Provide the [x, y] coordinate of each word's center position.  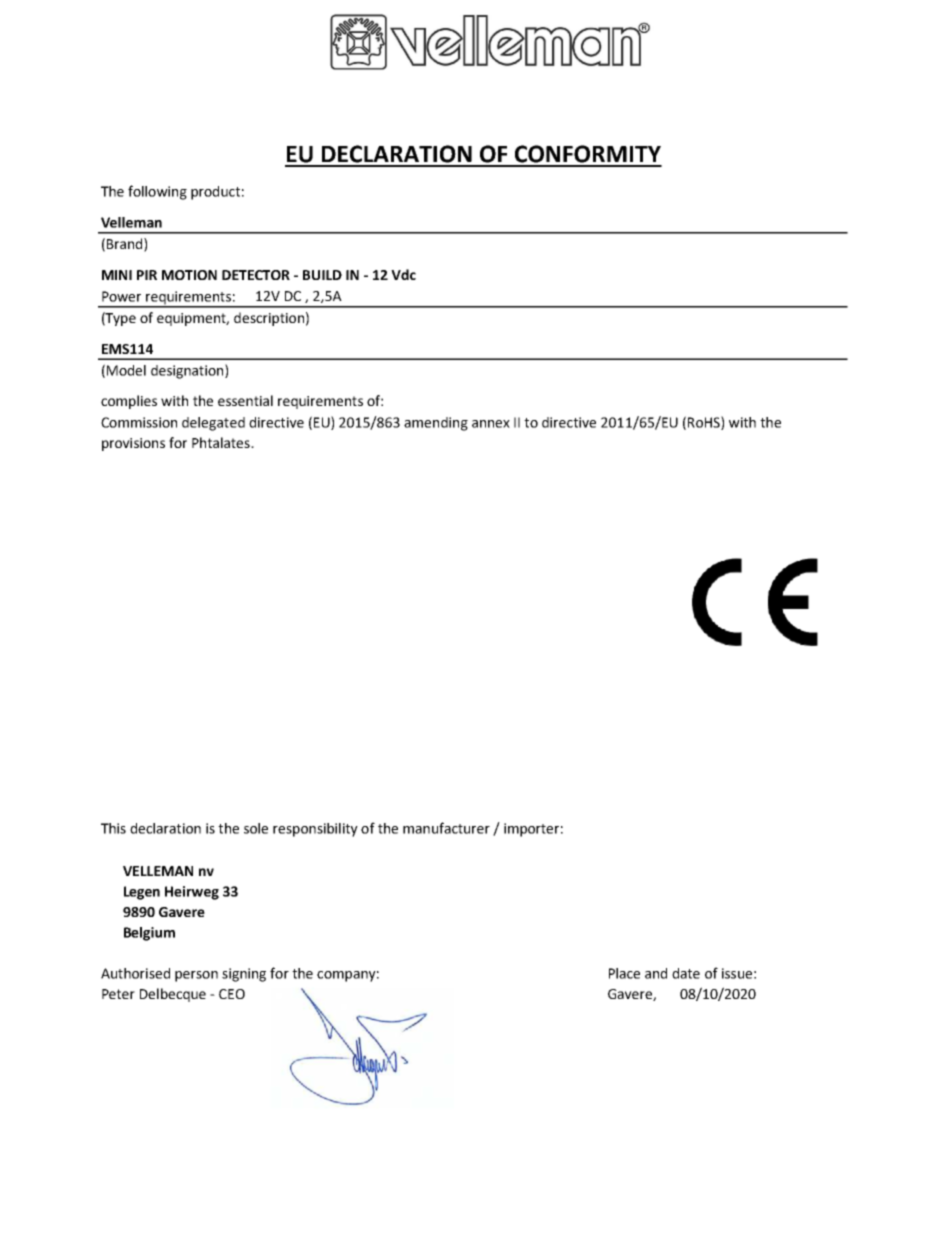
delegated [213, 424]
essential [245, 400]
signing [244, 975]
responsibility [315, 830]
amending [436, 424]
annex [491, 424]
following [157, 192]
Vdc [403, 274]
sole [256, 828]
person [196, 976]
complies [129, 402]
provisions [133, 444]
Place [624, 973]
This [113, 828]
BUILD [322, 275]
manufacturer [446, 828]
